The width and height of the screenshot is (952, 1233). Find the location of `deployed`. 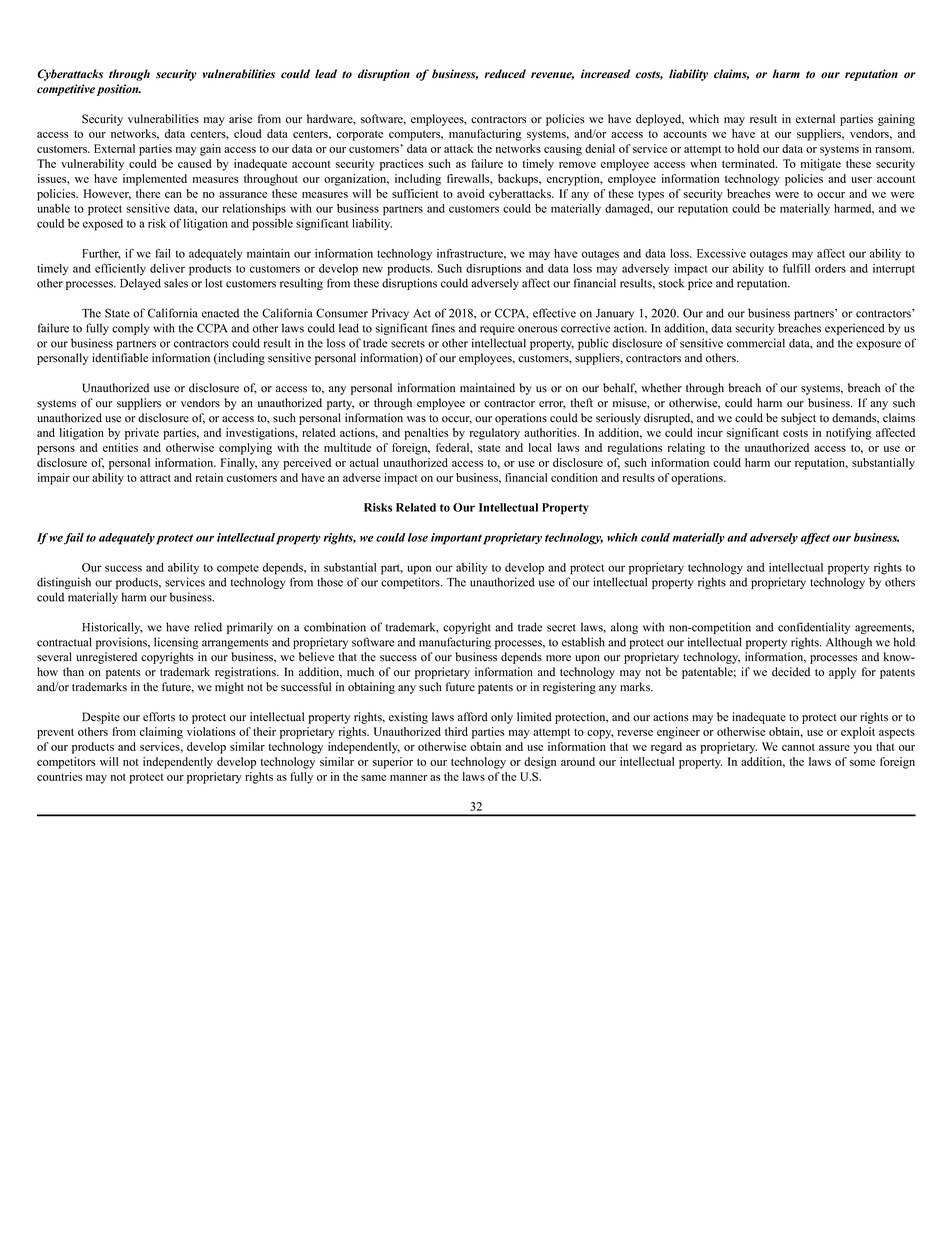

deployed is located at coordinates (660, 120).
